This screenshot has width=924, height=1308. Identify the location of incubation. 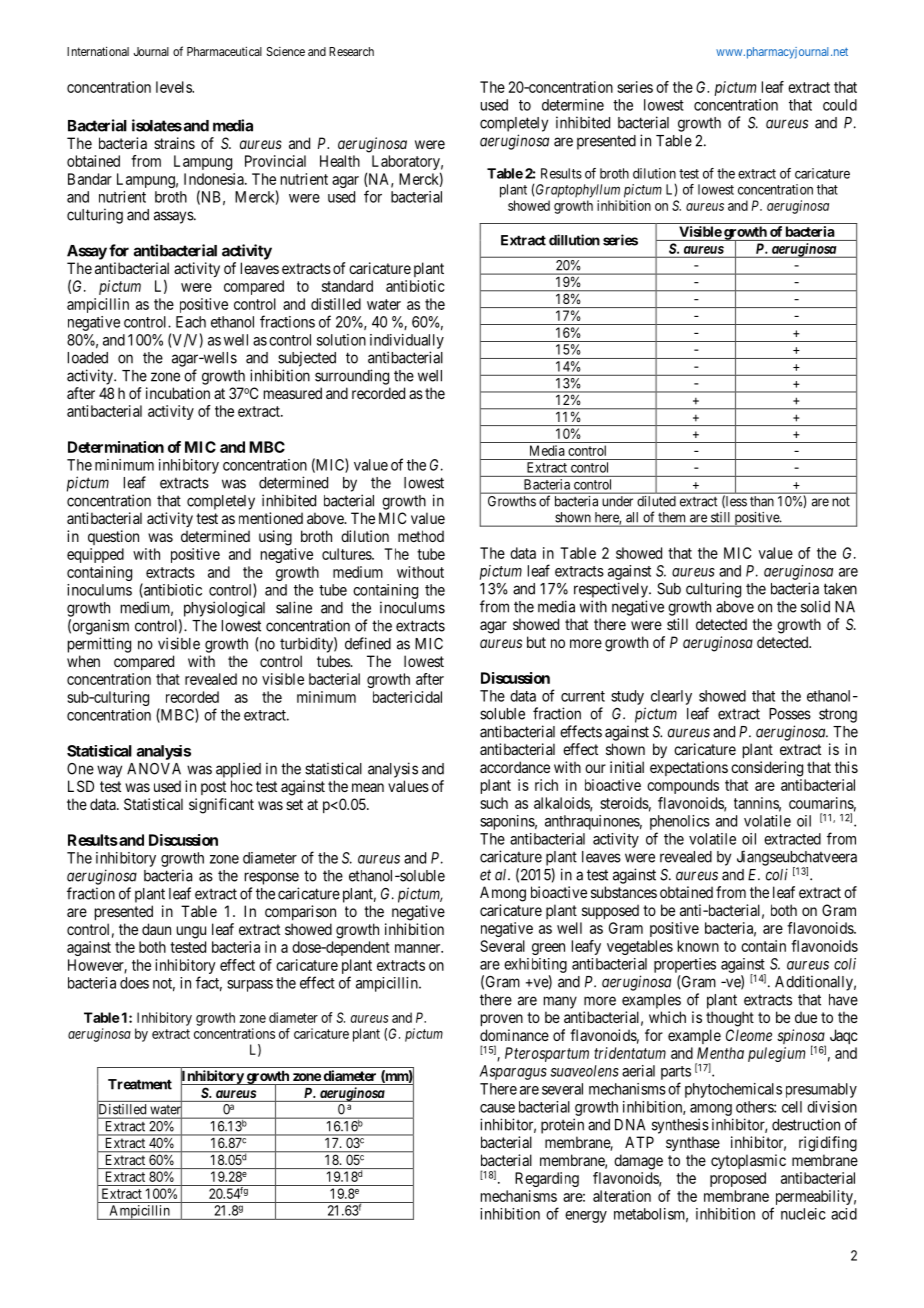
(178, 393).
